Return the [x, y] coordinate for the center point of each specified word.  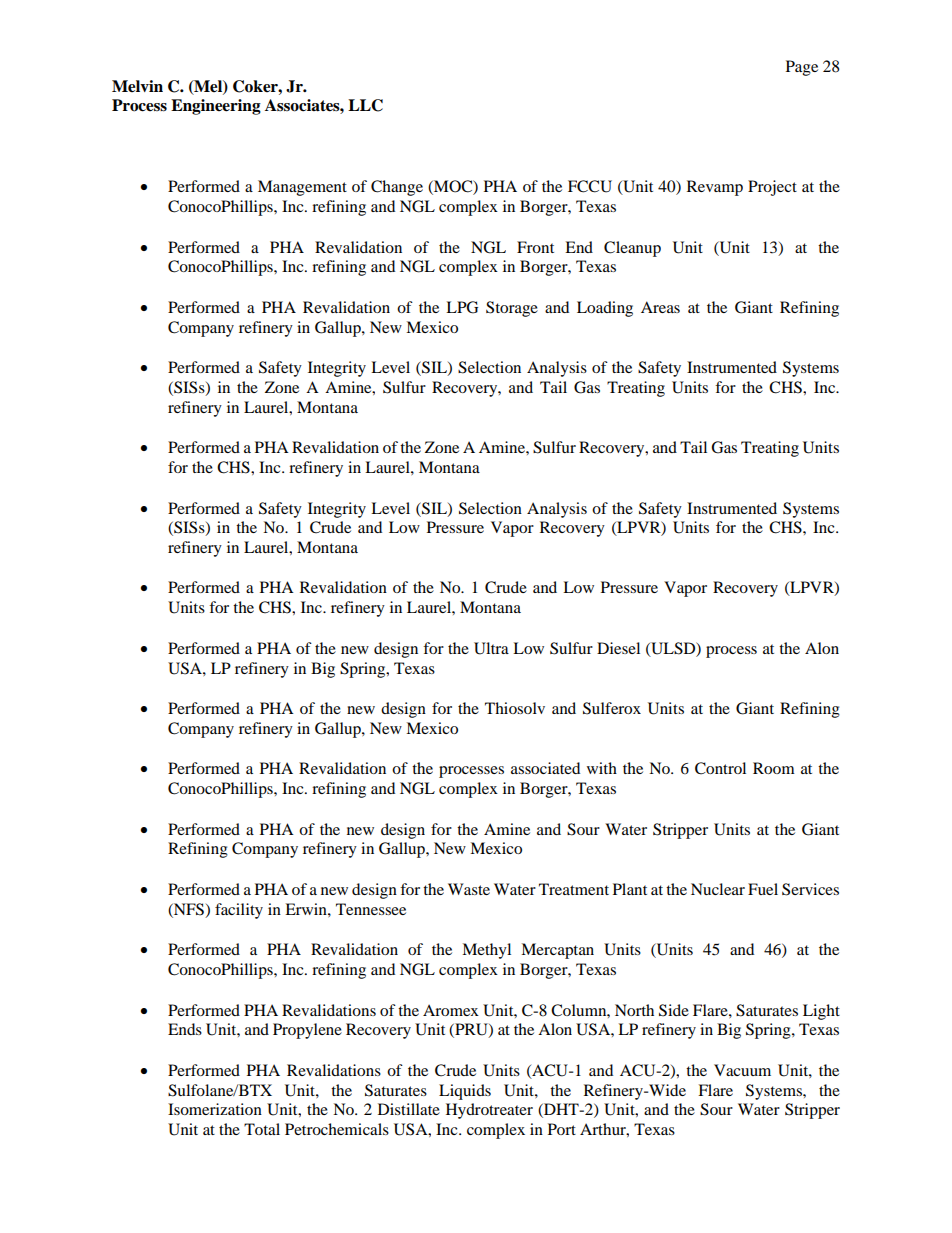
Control [720, 768]
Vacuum [742, 1070]
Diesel [618, 648]
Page [802, 68]
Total [262, 1129]
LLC [365, 105]
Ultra [491, 648]
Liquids [465, 1092]
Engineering [216, 107]
